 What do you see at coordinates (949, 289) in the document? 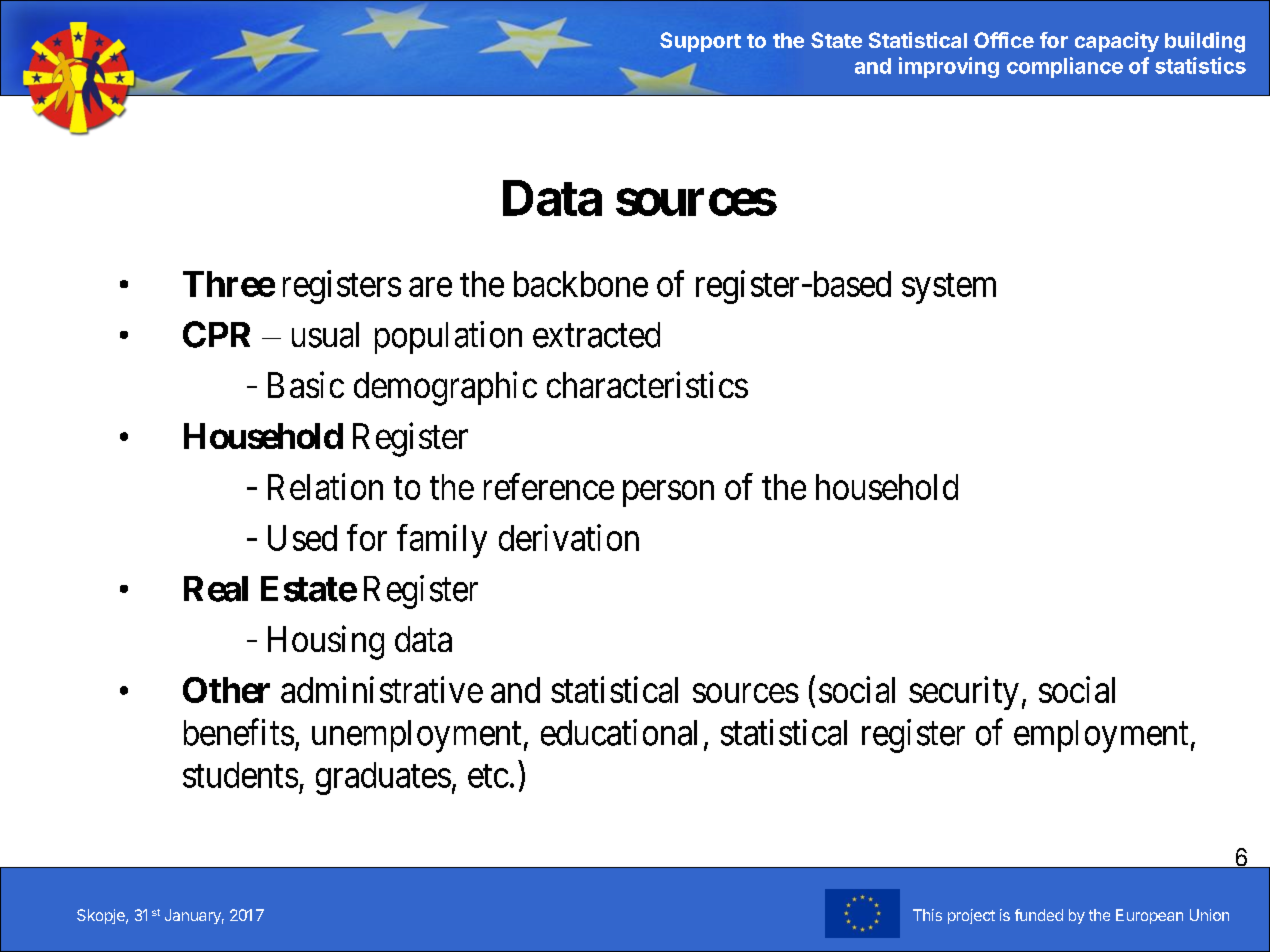
I see `system` at bounding box center [949, 289].
